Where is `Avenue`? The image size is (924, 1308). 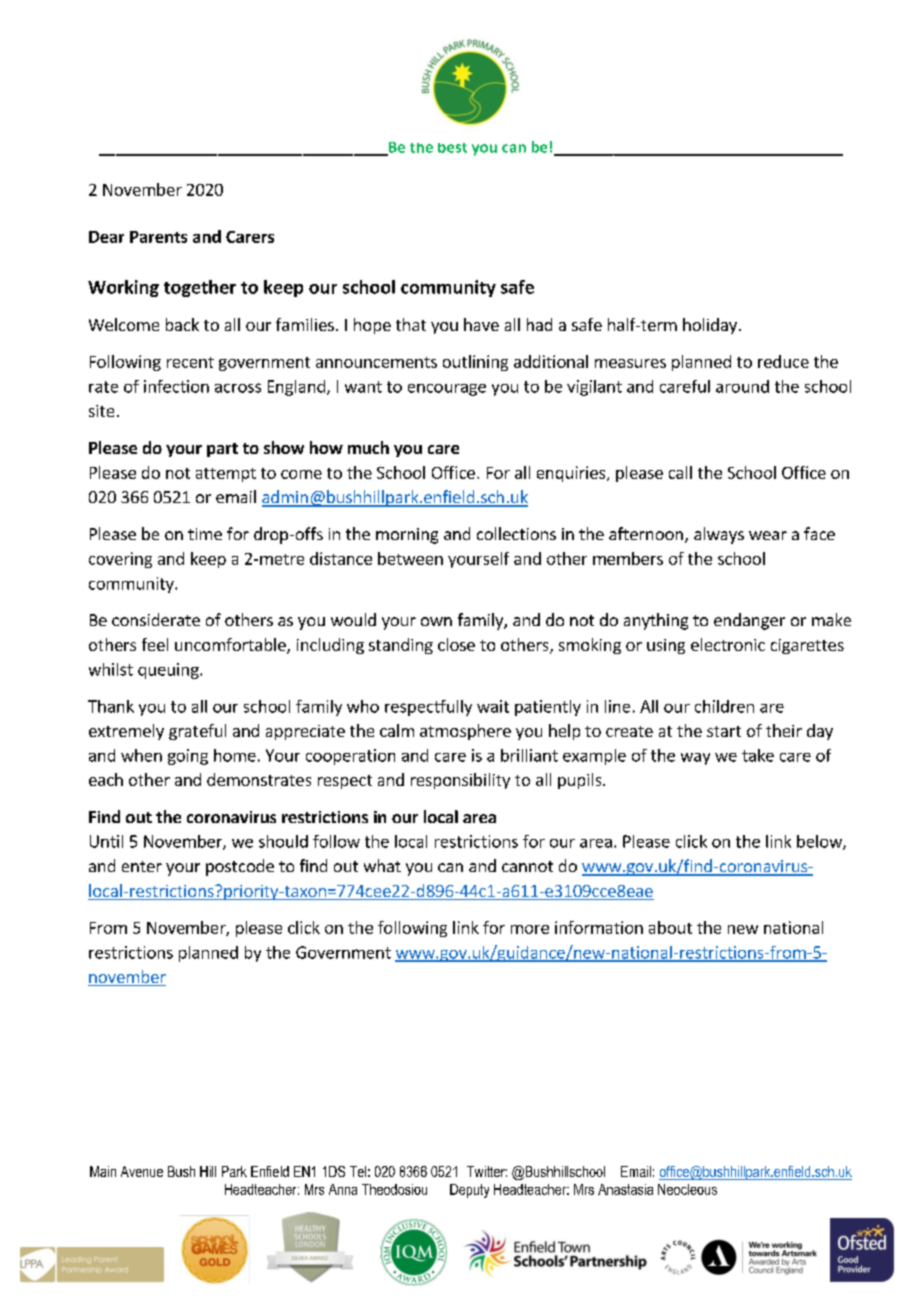
Avenue is located at coordinates (142, 1171).
